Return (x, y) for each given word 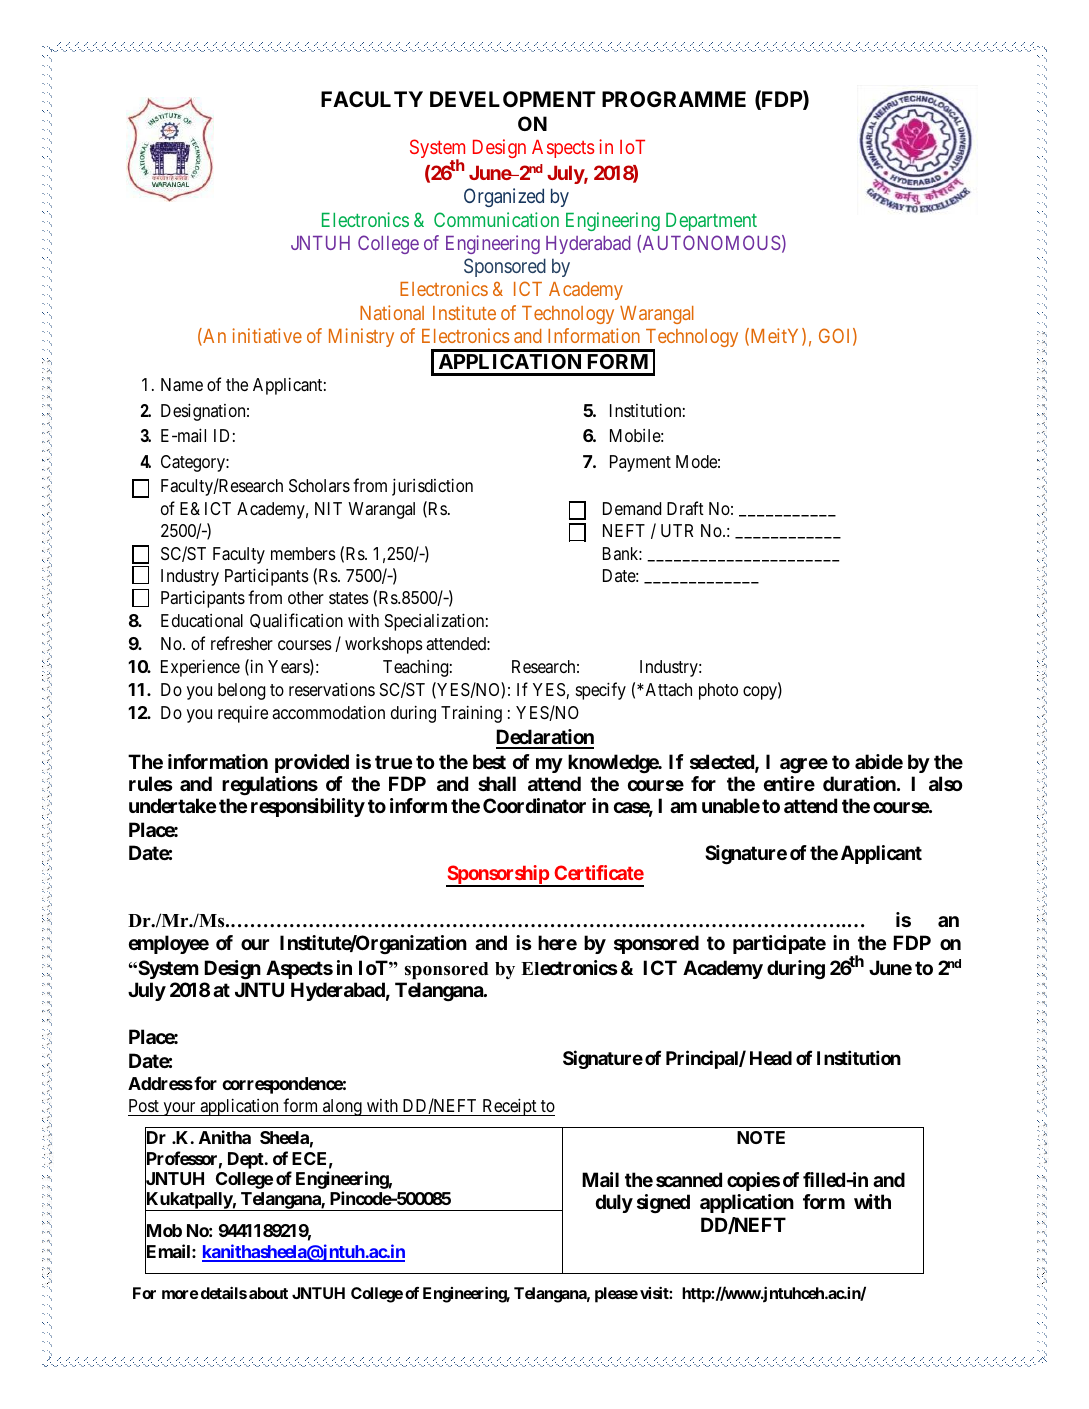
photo (718, 691)
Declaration (545, 738)
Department (711, 222)
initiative (267, 335)
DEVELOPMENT (513, 99)
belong (241, 691)
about (268, 1293)
